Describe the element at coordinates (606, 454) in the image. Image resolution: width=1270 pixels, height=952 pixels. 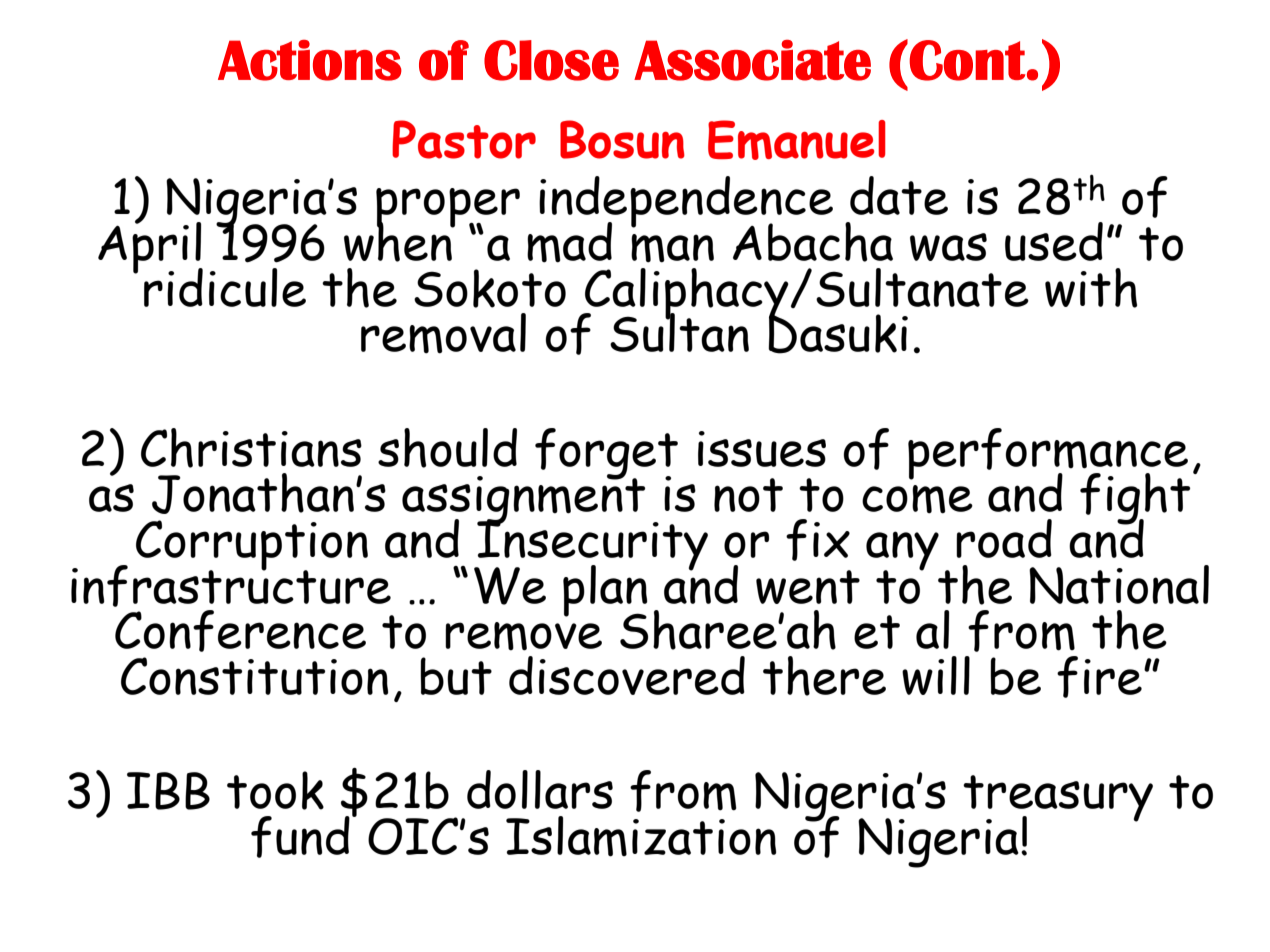
I see `forget` at that location.
